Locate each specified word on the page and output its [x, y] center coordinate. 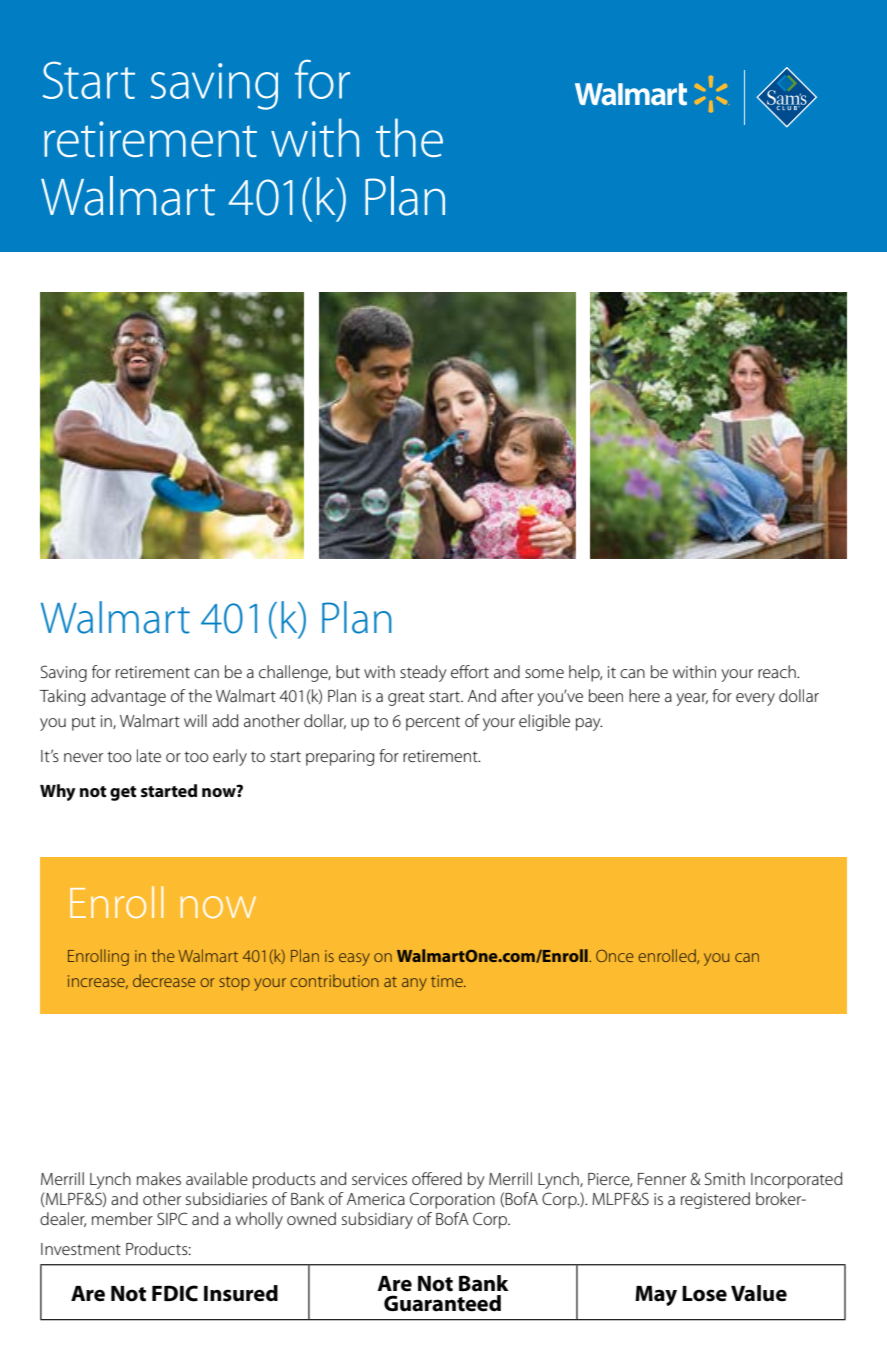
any [414, 984]
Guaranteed [442, 1303]
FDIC [175, 1293]
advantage [128, 697]
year [692, 699]
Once [615, 956]
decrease [164, 980]
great [406, 698]
